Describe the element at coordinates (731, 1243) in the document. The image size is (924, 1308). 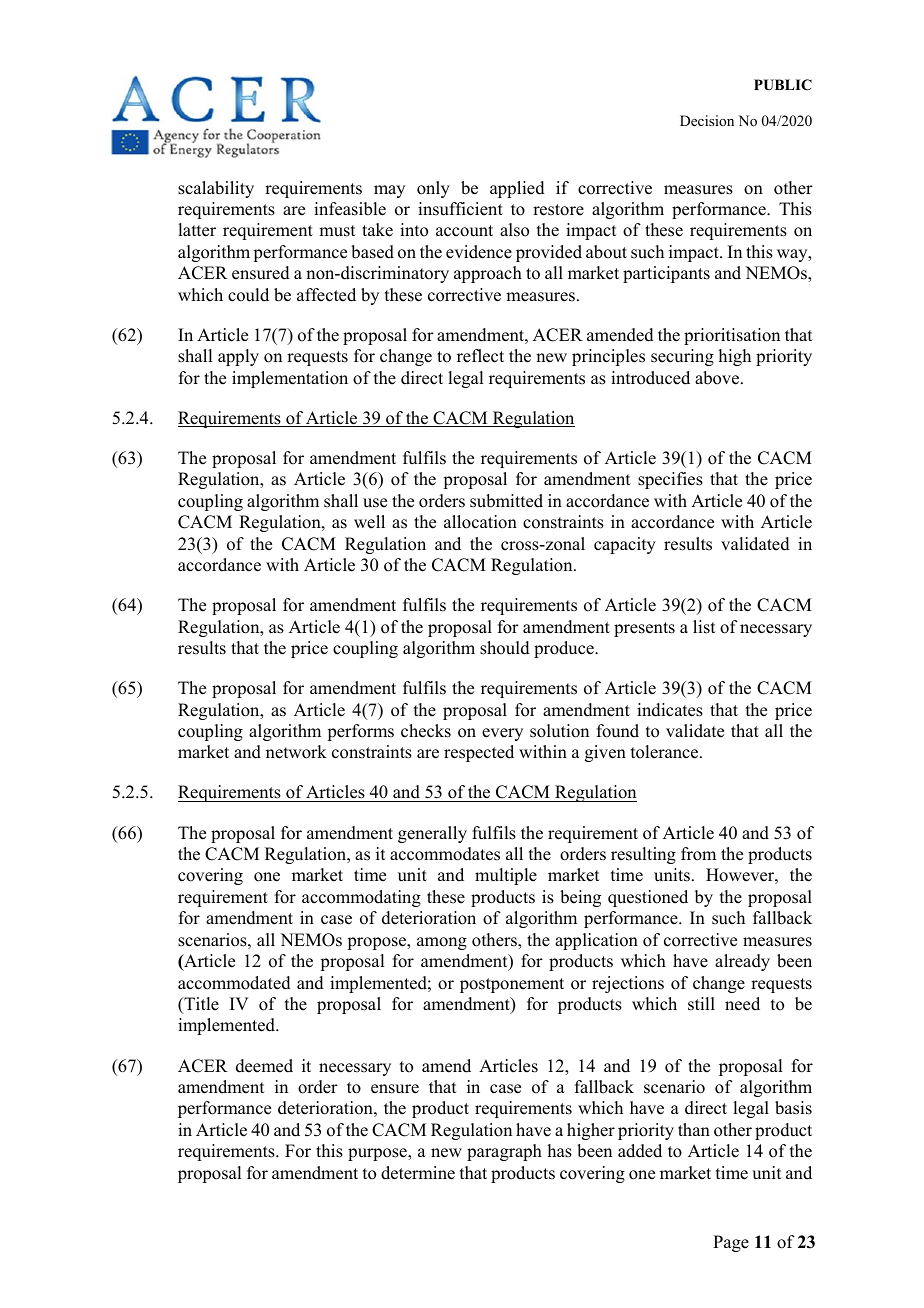
I see `Page` at that location.
